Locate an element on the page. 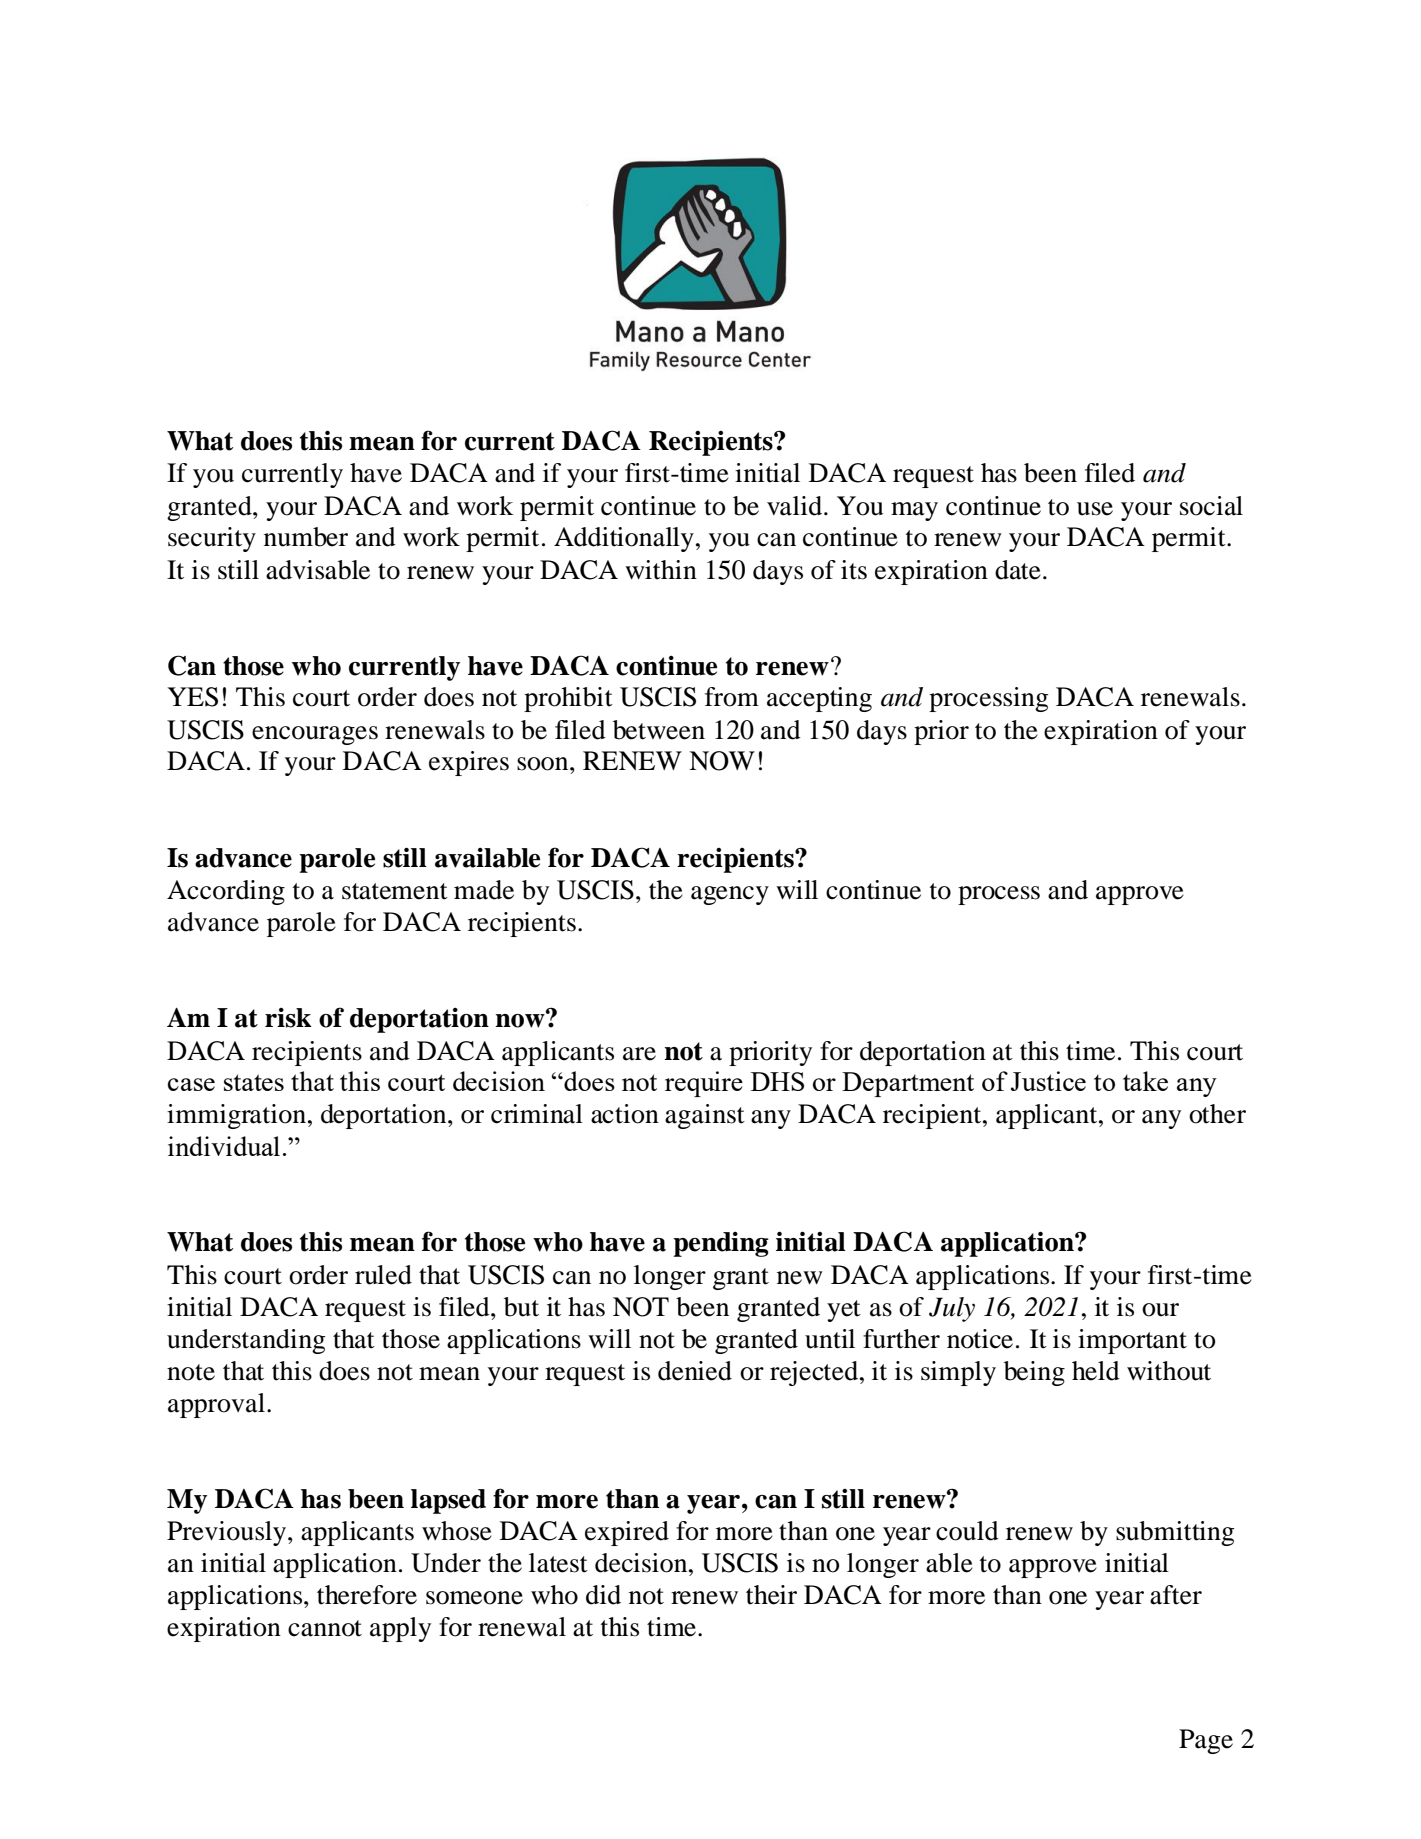  within is located at coordinates (661, 570).
